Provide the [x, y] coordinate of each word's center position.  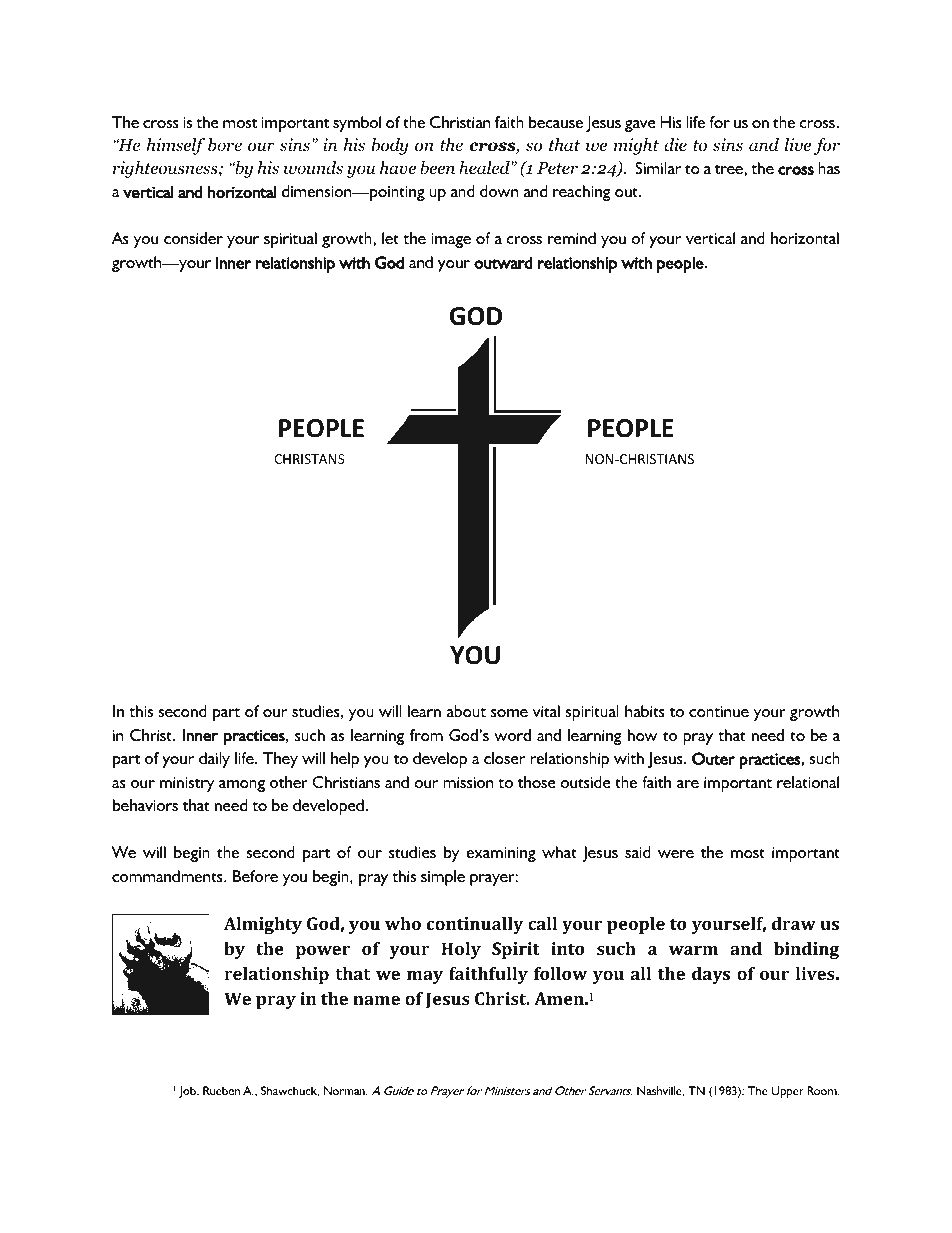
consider [193, 238]
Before [255, 876]
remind [572, 238]
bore [225, 145]
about [466, 711]
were [676, 854]
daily [214, 760]
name [376, 1000]
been [437, 168]
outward [503, 262]
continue [719, 711]
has [829, 168]
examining [501, 854]
